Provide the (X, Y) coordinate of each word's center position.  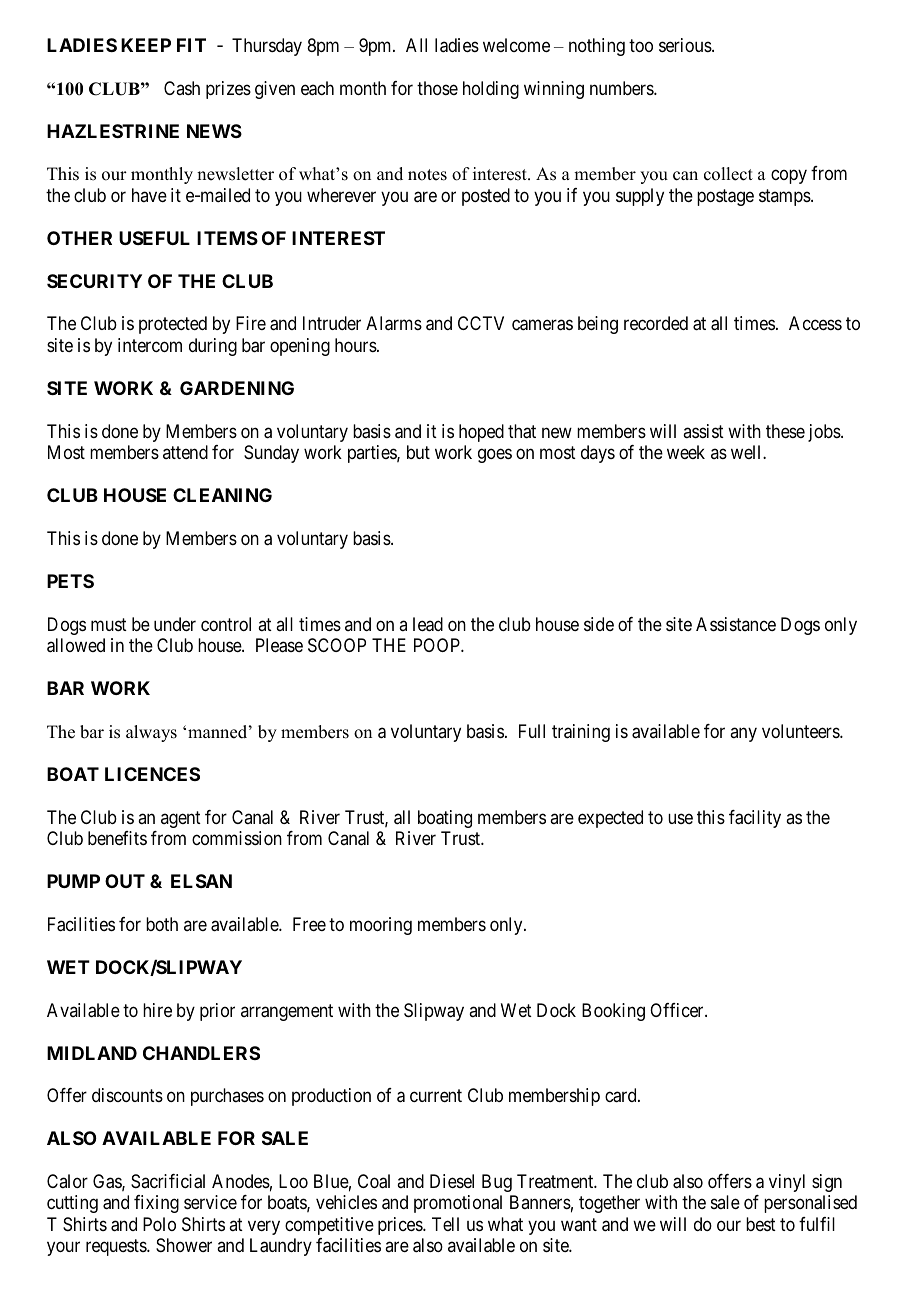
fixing (156, 1204)
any (743, 734)
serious (686, 45)
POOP (438, 645)
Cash (182, 88)
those (437, 88)
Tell (445, 1224)
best (761, 1224)
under (175, 624)
